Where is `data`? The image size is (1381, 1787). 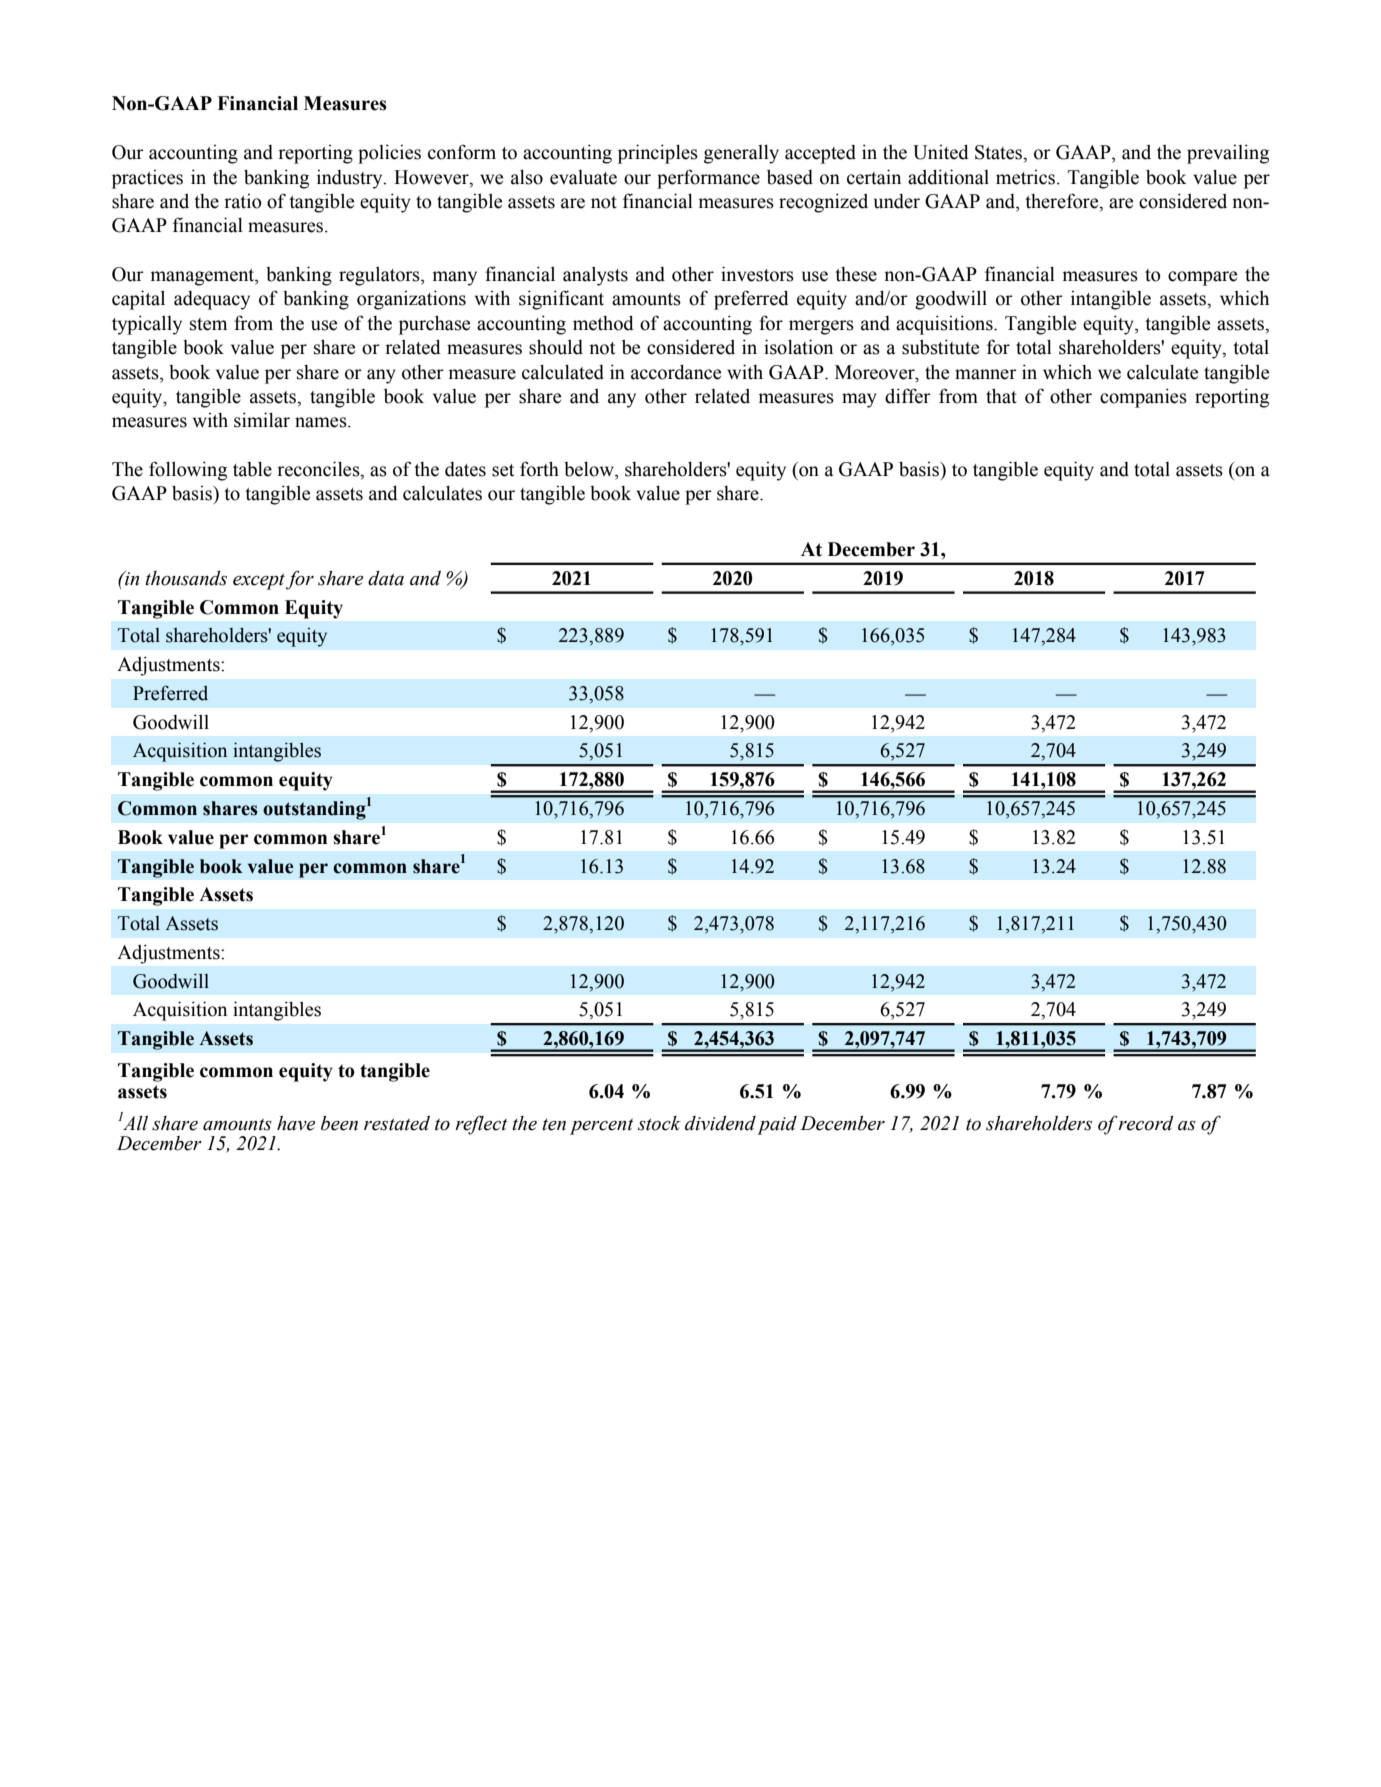
data is located at coordinates (386, 578).
